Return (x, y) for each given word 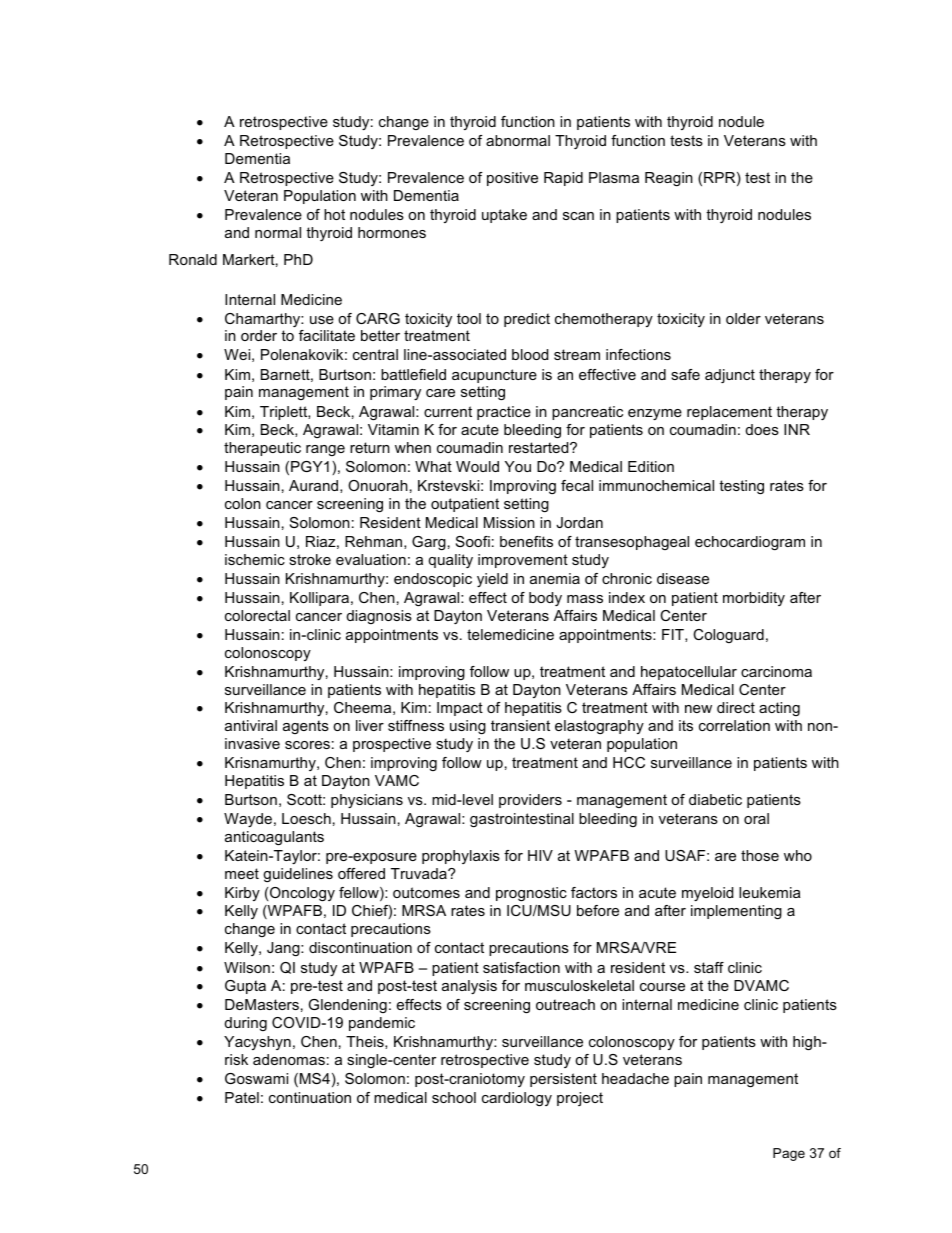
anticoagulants (274, 838)
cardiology (517, 1099)
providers (530, 801)
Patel (242, 1097)
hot (334, 214)
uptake (504, 216)
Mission (509, 522)
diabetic (715, 799)
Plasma (614, 177)
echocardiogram (750, 543)
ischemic (255, 559)
